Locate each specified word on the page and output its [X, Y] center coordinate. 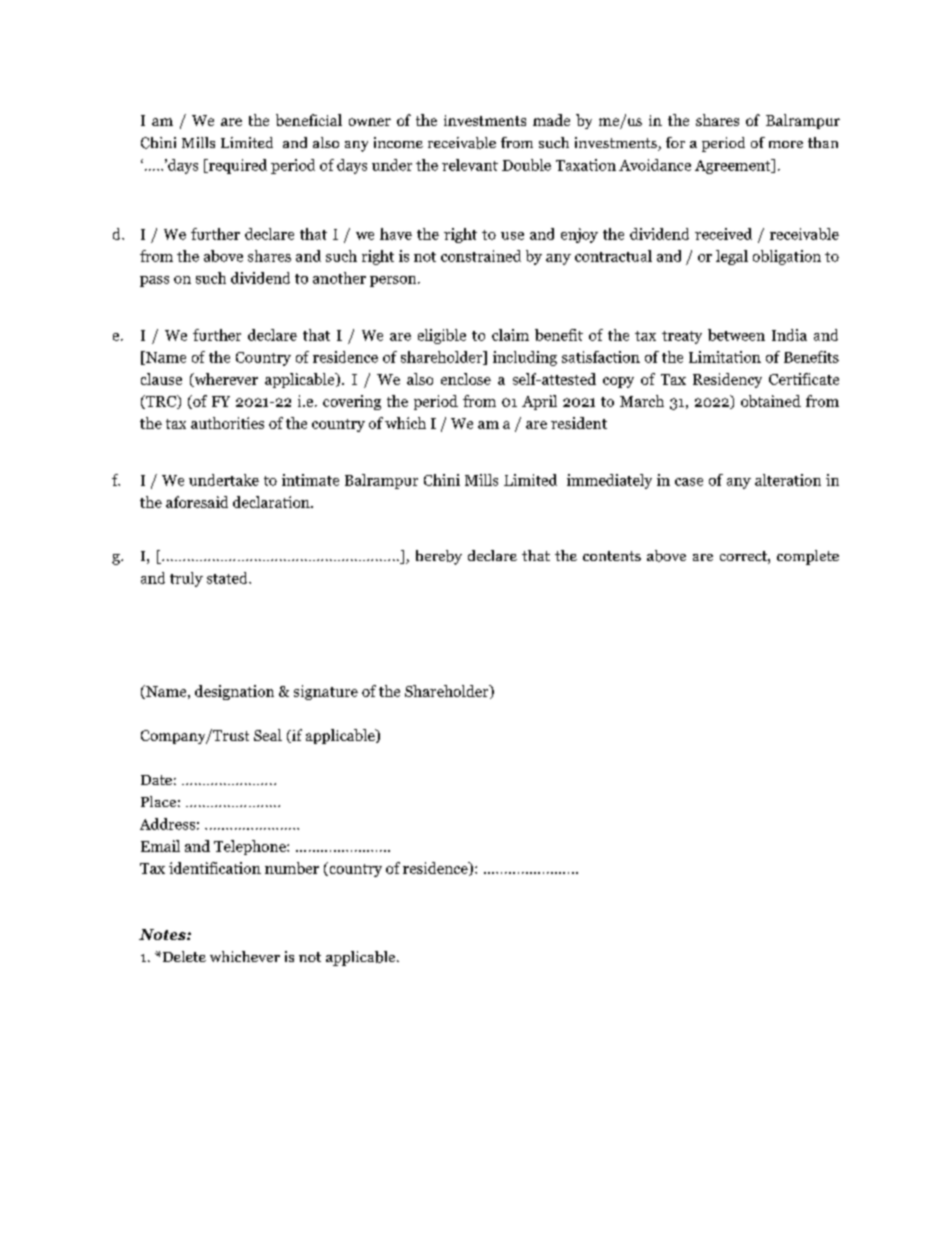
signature [326, 692]
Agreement [734, 166]
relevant [470, 165]
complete [808, 557]
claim [510, 335]
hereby [439, 557]
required [236, 166]
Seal [268, 735]
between [736, 335]
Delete [183, 956]
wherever [225, 380]
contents [612, 556]
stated [228, 578]
